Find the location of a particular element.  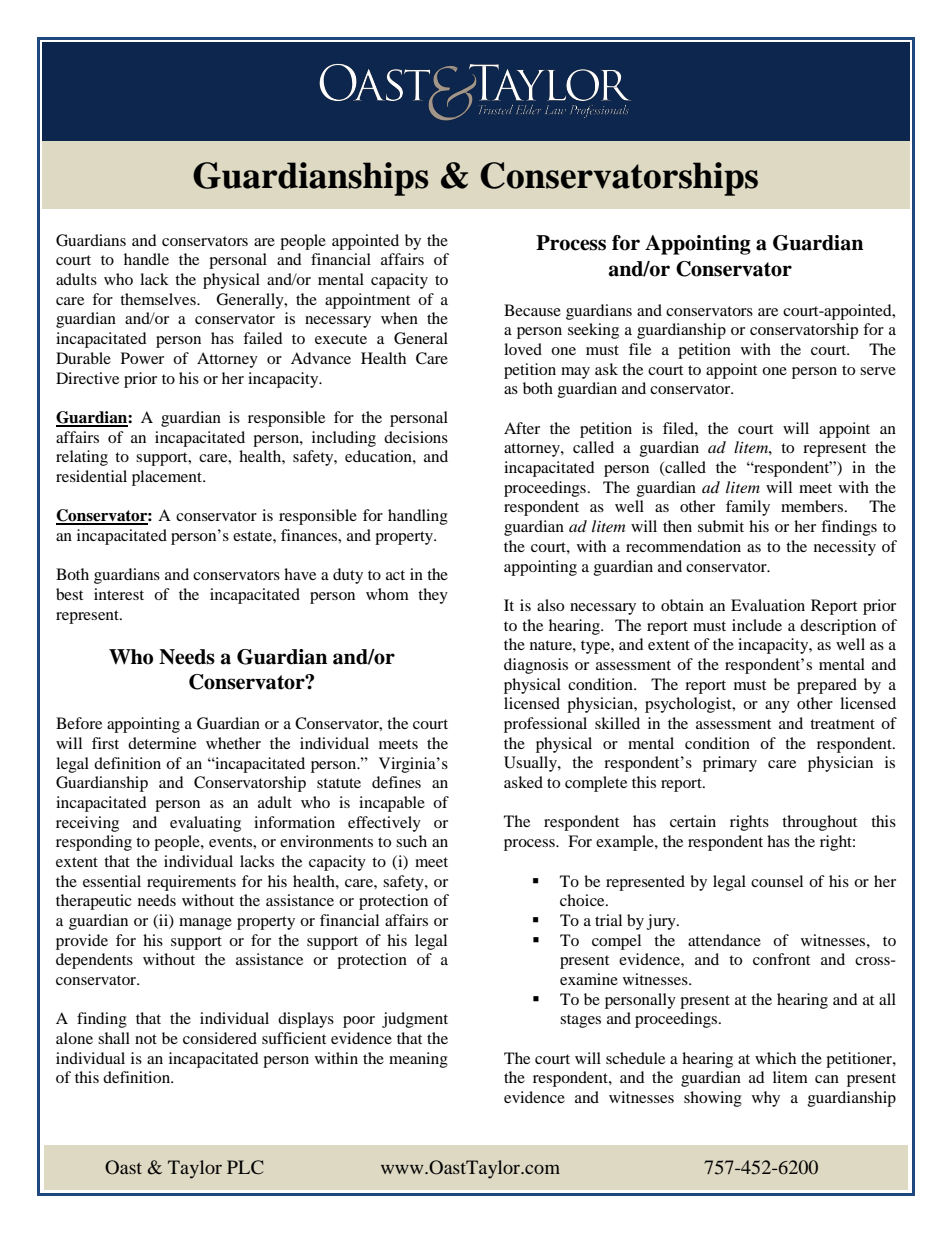

meaning is located at coordinates (418, 1060).
